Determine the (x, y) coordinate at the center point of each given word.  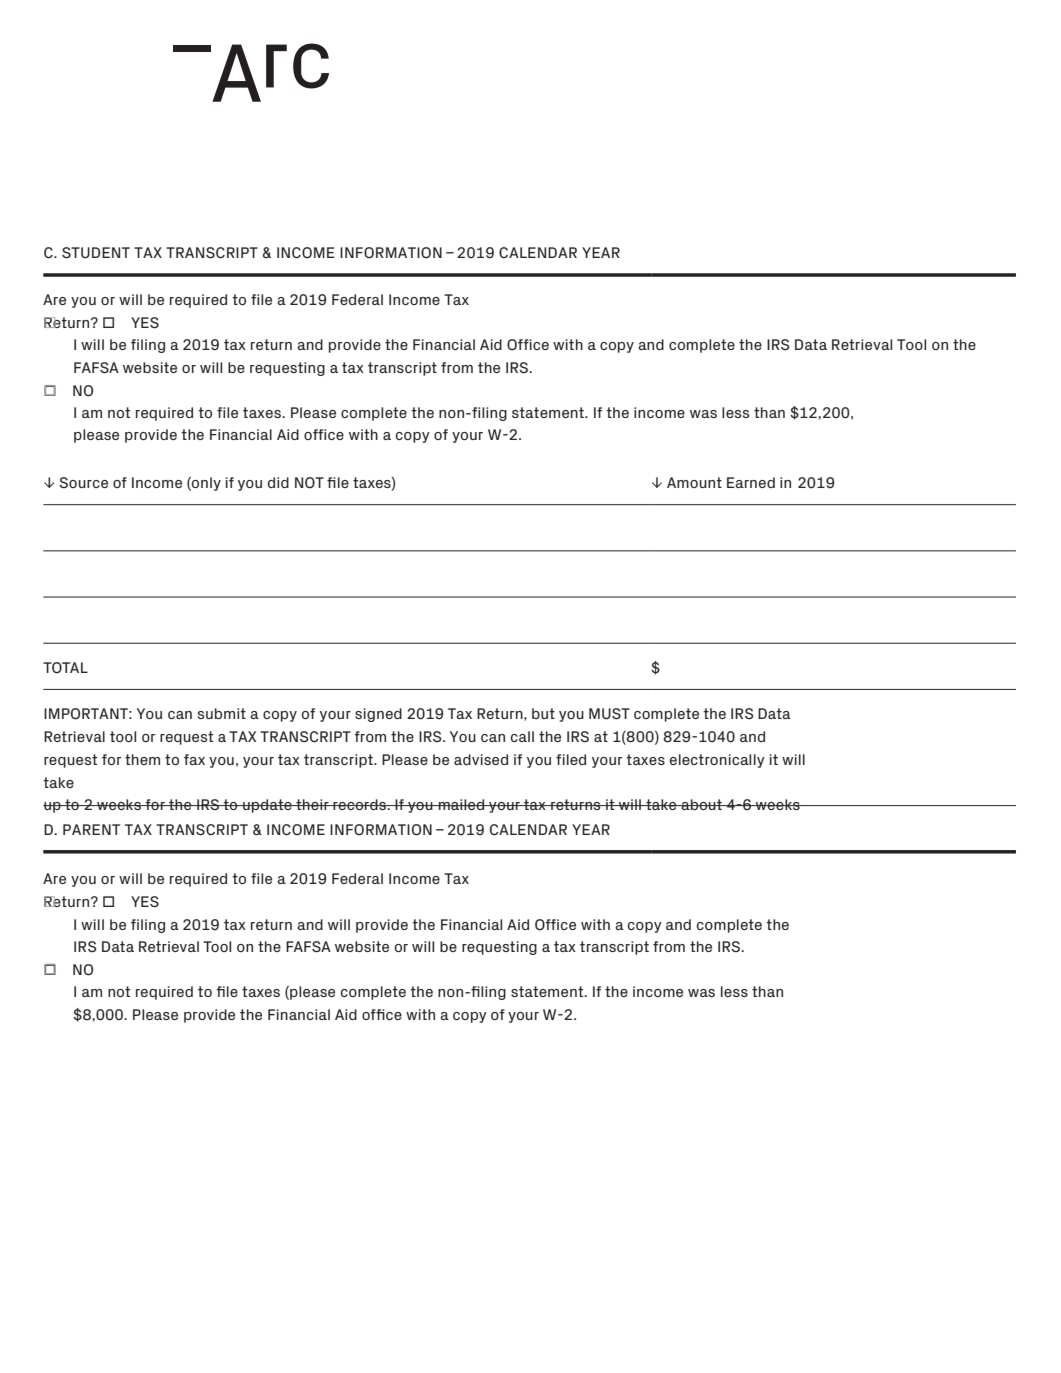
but (543, 713)
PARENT (91, 829)
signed (378, 715)
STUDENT (96, 253)
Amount (694, 482)
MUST (609, 714)
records (359, 804)
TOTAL (65, 668)
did (278, 482)
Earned (751, 482)
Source (83, 482)
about (701, 804)
